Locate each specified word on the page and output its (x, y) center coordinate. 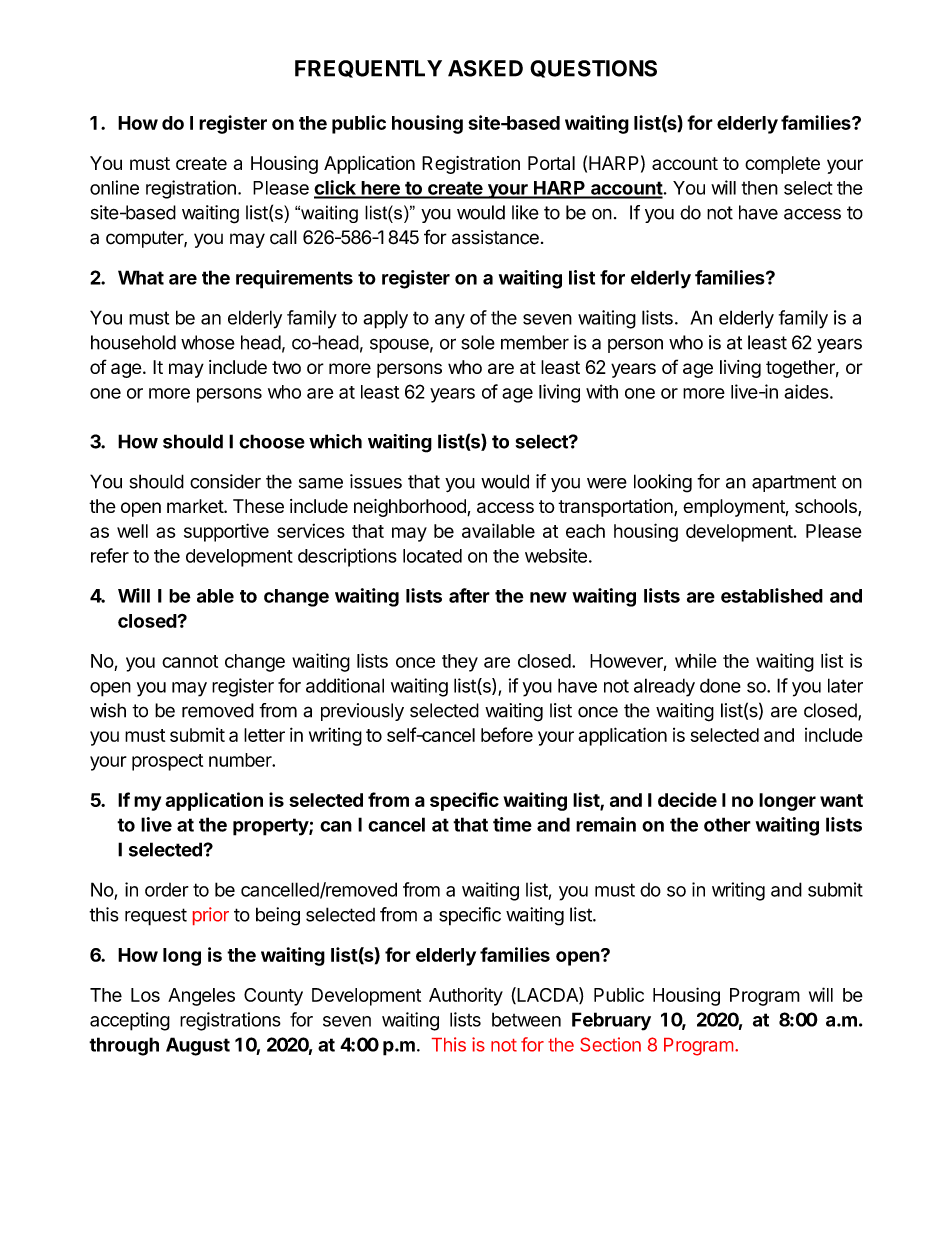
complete (782, 165)
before (507, 734)
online (114, 187)
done (720, 685)
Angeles (201, 997)
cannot (190, 661)
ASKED (485, 68)
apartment (794, 483)
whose (208, 342)
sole (478, 342)
